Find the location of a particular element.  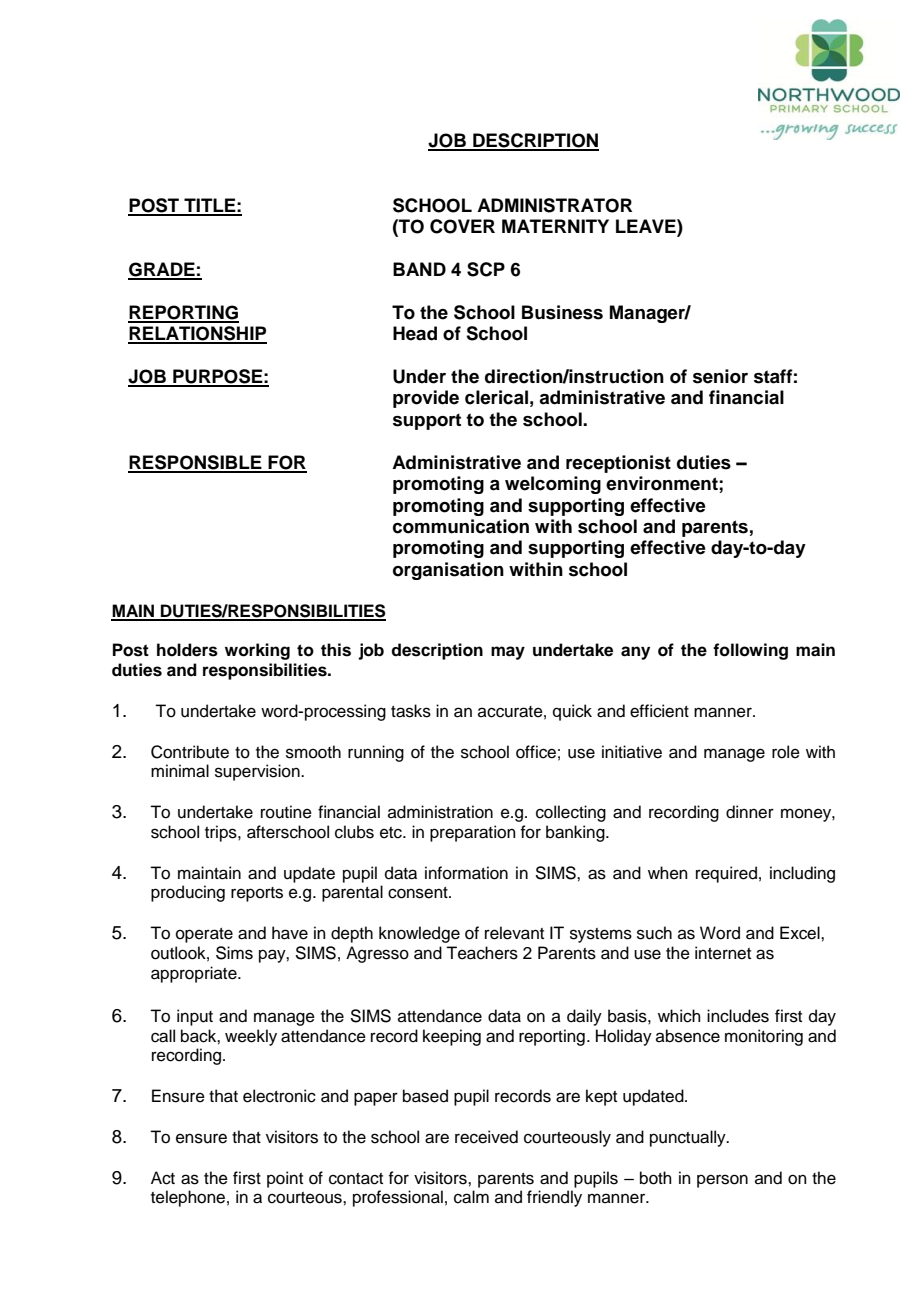

efficient is located at coordinates (659, 711).
